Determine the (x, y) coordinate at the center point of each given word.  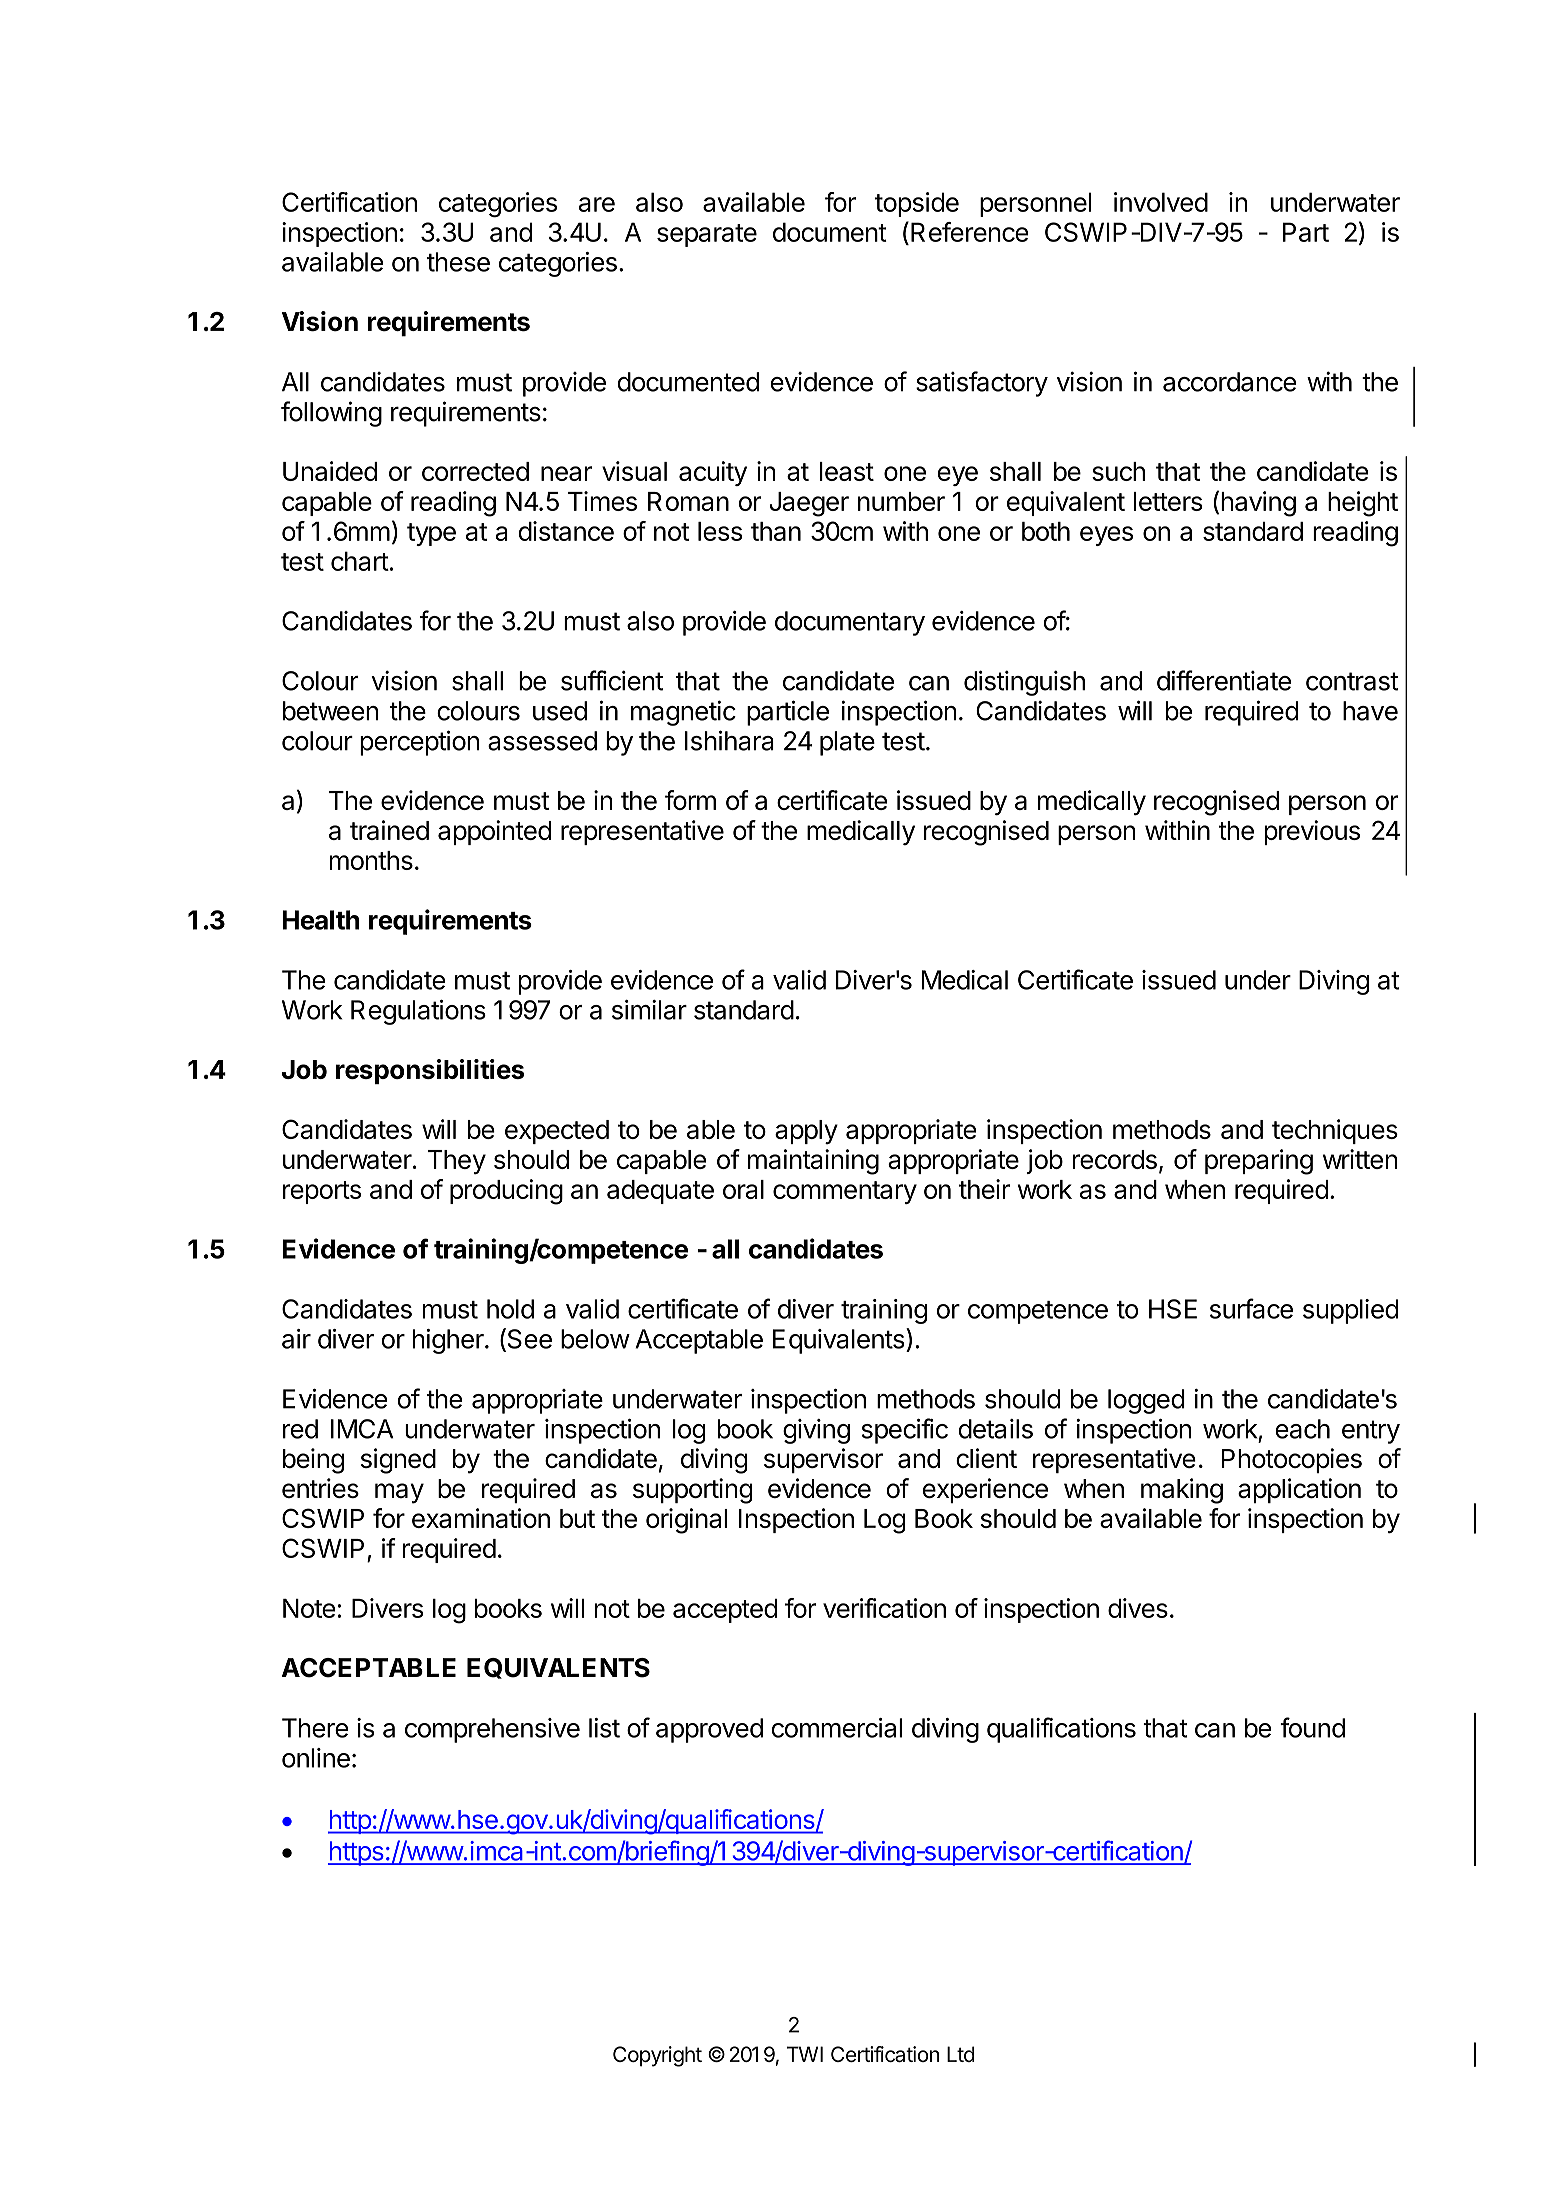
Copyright (657, 2056)
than (776, 531)
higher (449, 1341)
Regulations (418, 1012)
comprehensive (492, 1730)
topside (917, 204)
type (431, 534)
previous (1312, 832)
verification (884, 1608)
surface (1251, 1308)
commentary (845, 1192)
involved (1161, 202)
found (1312, 1727)
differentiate (1224, 680)
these (458, 262)
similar (649, 1010)
